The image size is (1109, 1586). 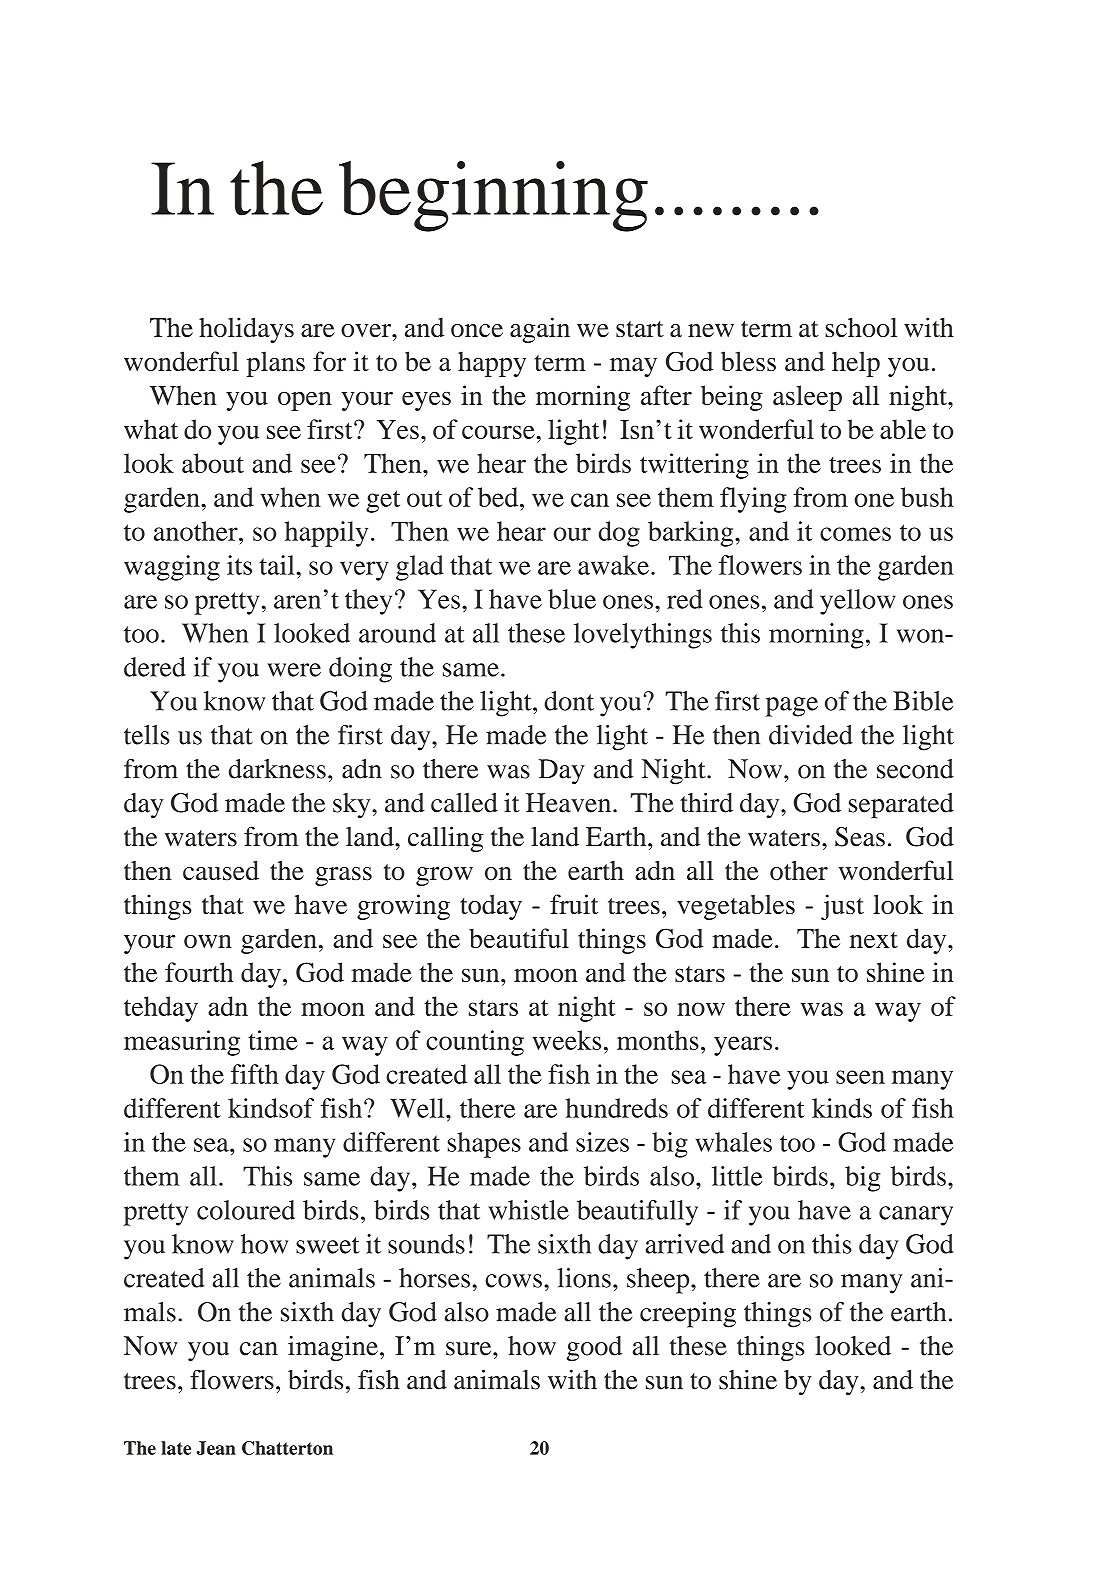 What do you see at coordinates (569, 701) in the document?
I see `dont` at bounding box center [569, 701].
